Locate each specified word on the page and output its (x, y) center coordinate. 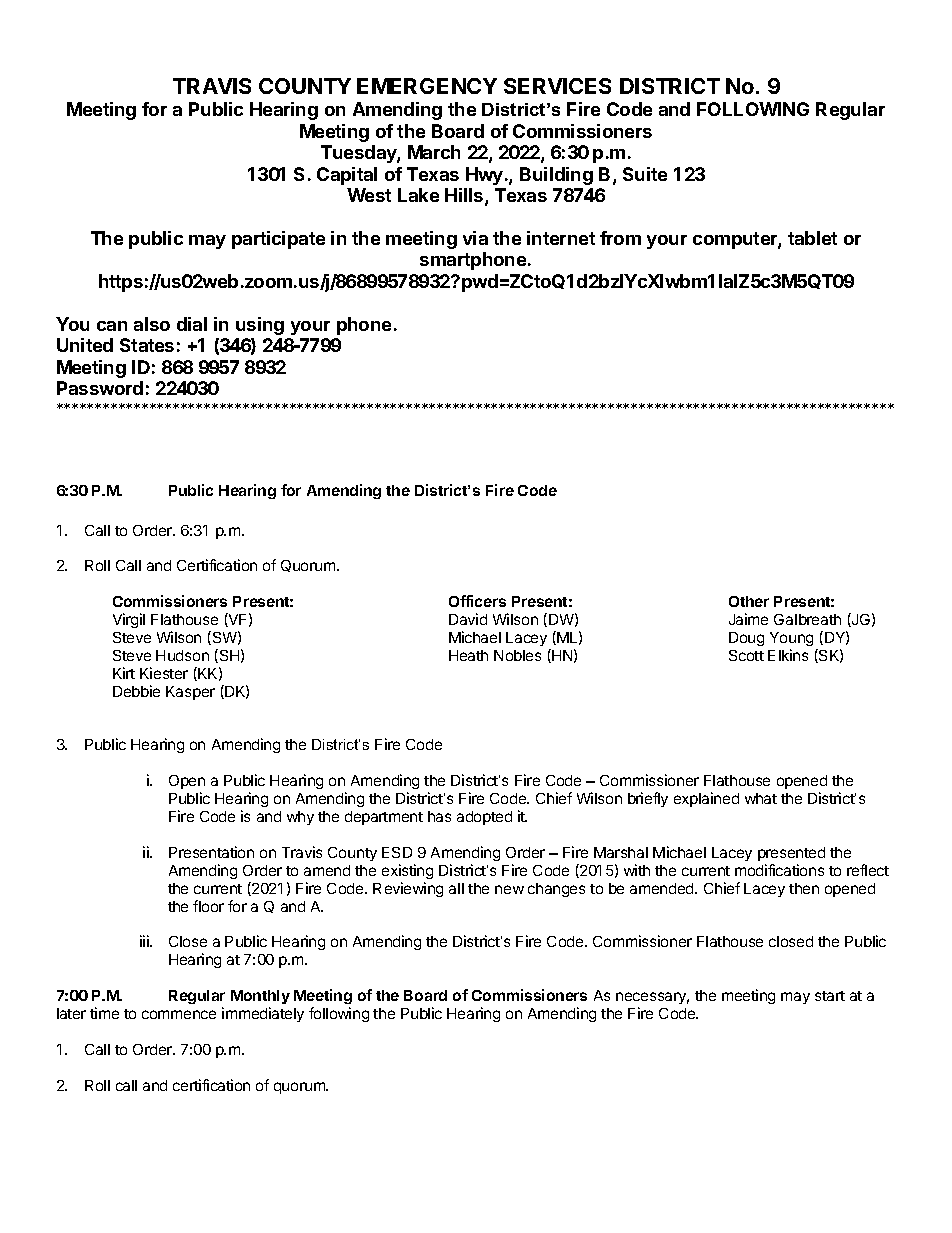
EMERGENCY (427, 86)
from (620, 238)
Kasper (190, 693)
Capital (347, 176)
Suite (645, 174)
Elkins (788, 655)
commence (179, 1014)
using (260, 326)
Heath (468, 655)
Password (100, 388)
